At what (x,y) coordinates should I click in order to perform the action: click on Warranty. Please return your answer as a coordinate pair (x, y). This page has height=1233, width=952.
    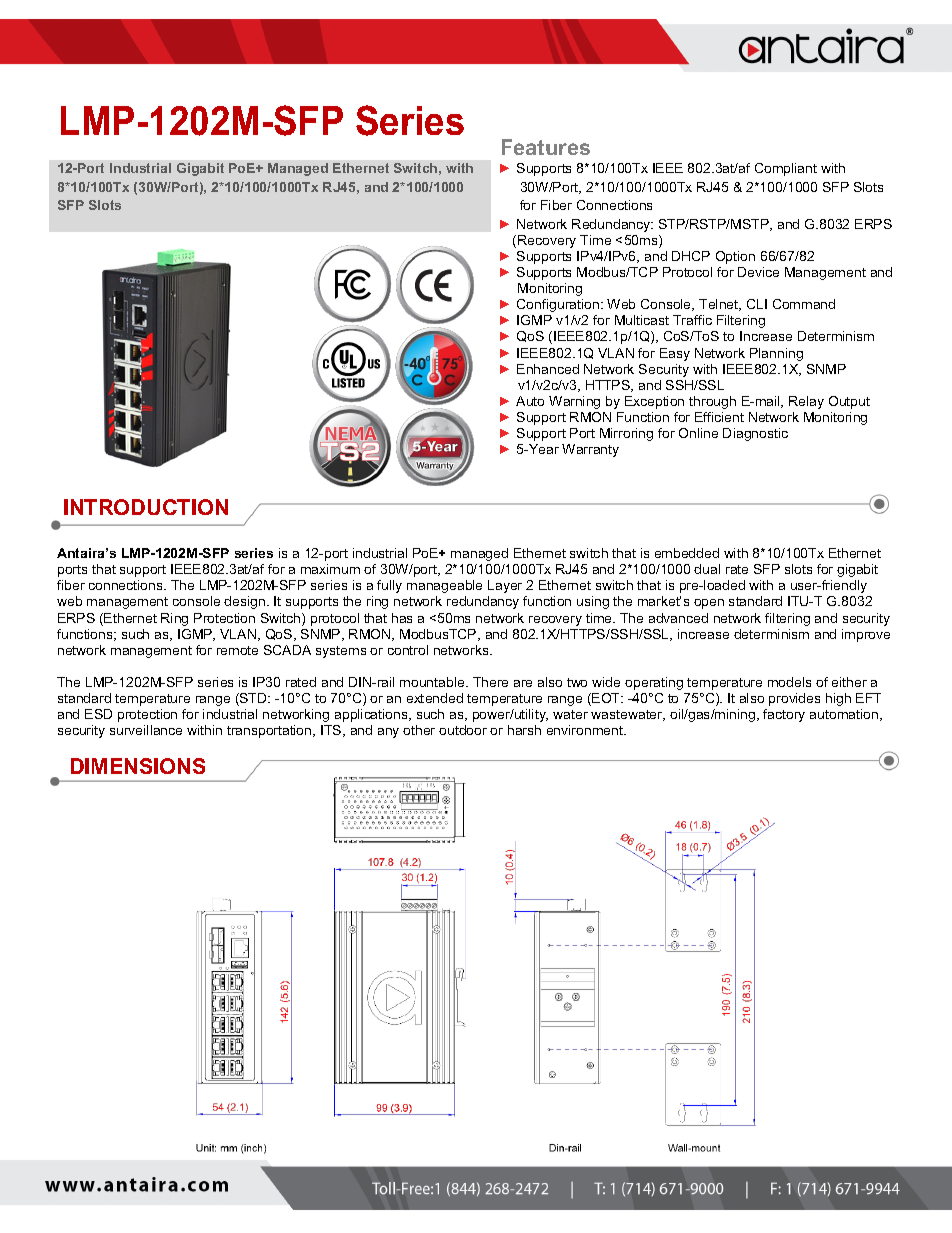
    Looking at the image, I should click on (590, 450).
